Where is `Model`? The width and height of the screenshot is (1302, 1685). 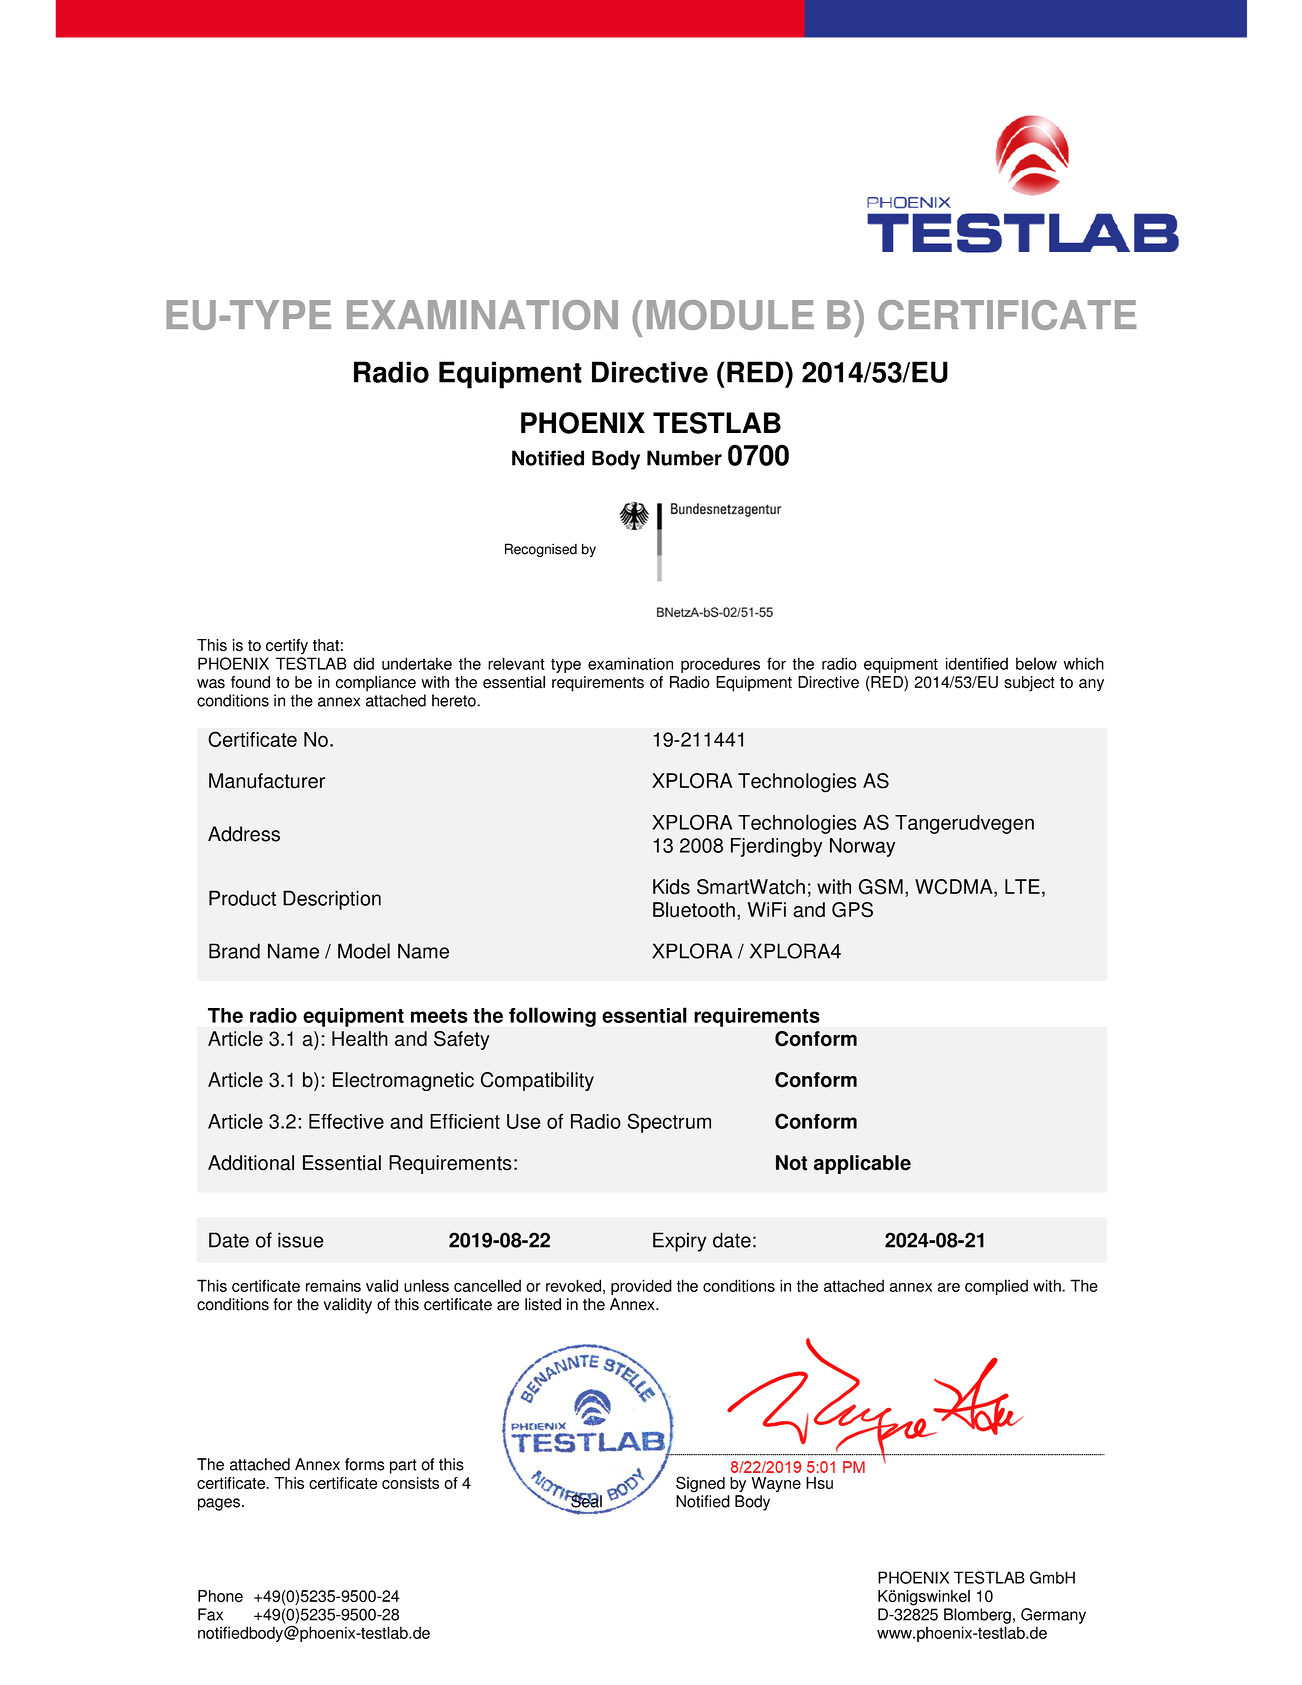 Model is located at coordinates (364, 951).
